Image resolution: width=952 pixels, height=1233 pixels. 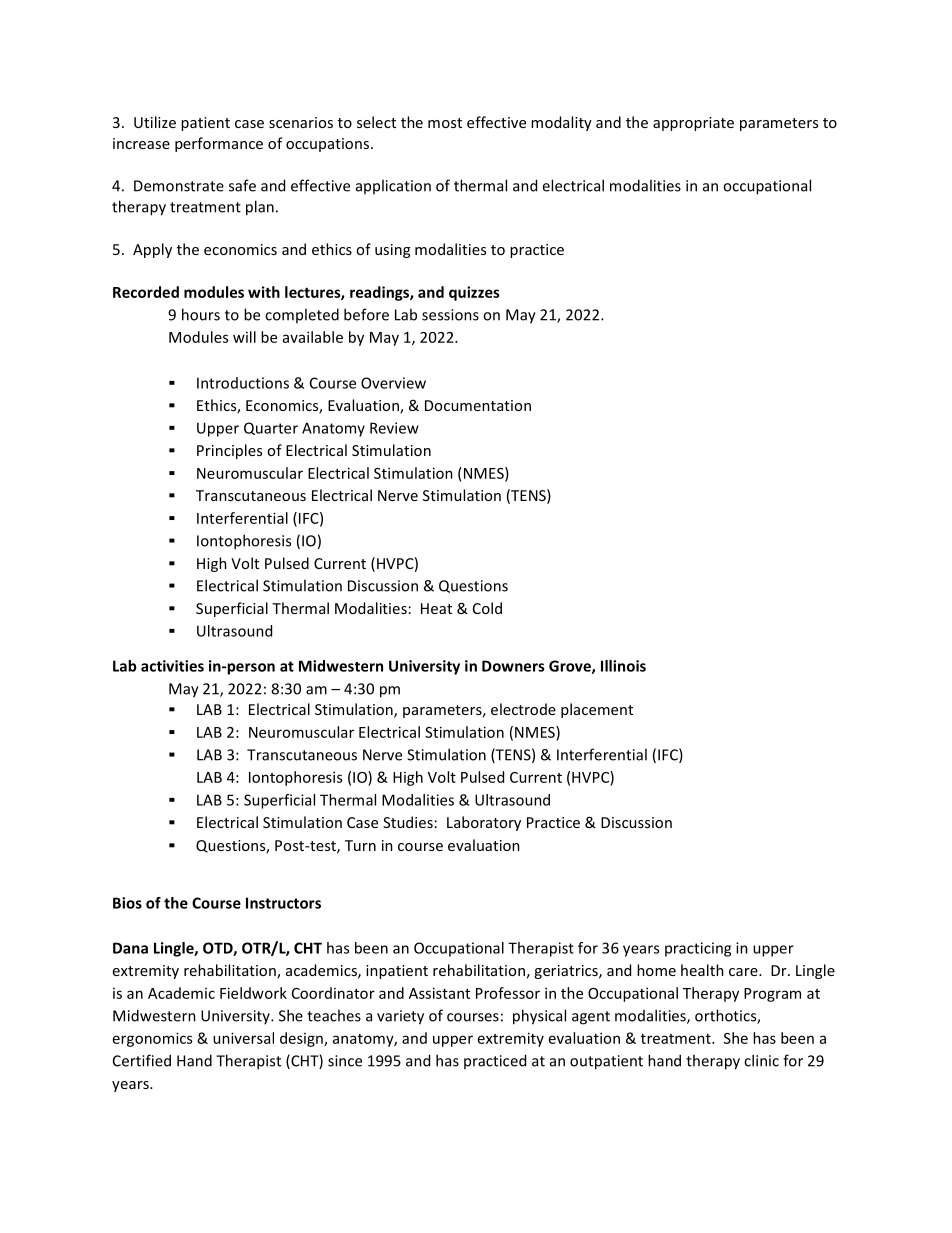 I want to click on universal, so click(x=243, y=1038).
